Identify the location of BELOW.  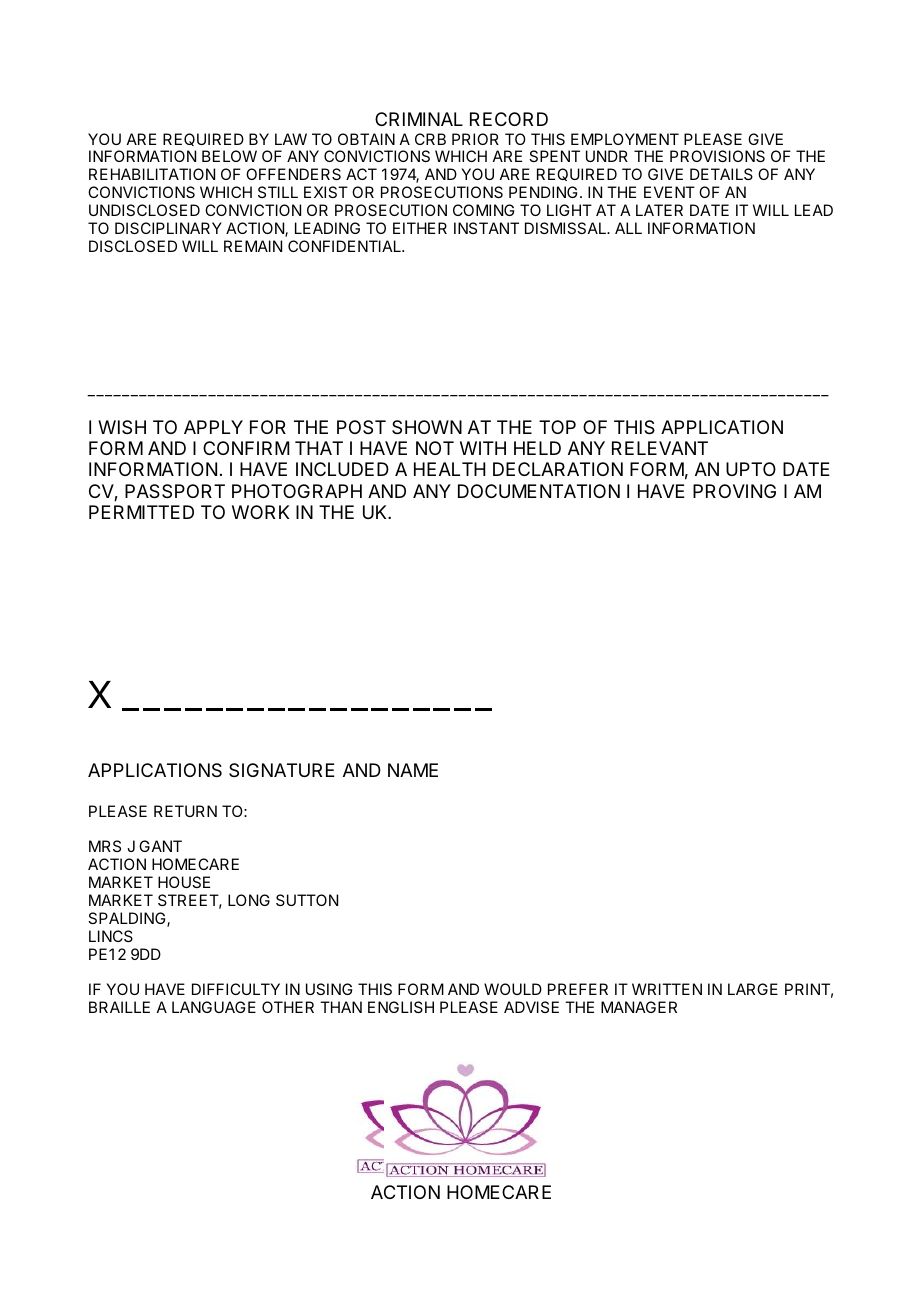
(229, 156).
